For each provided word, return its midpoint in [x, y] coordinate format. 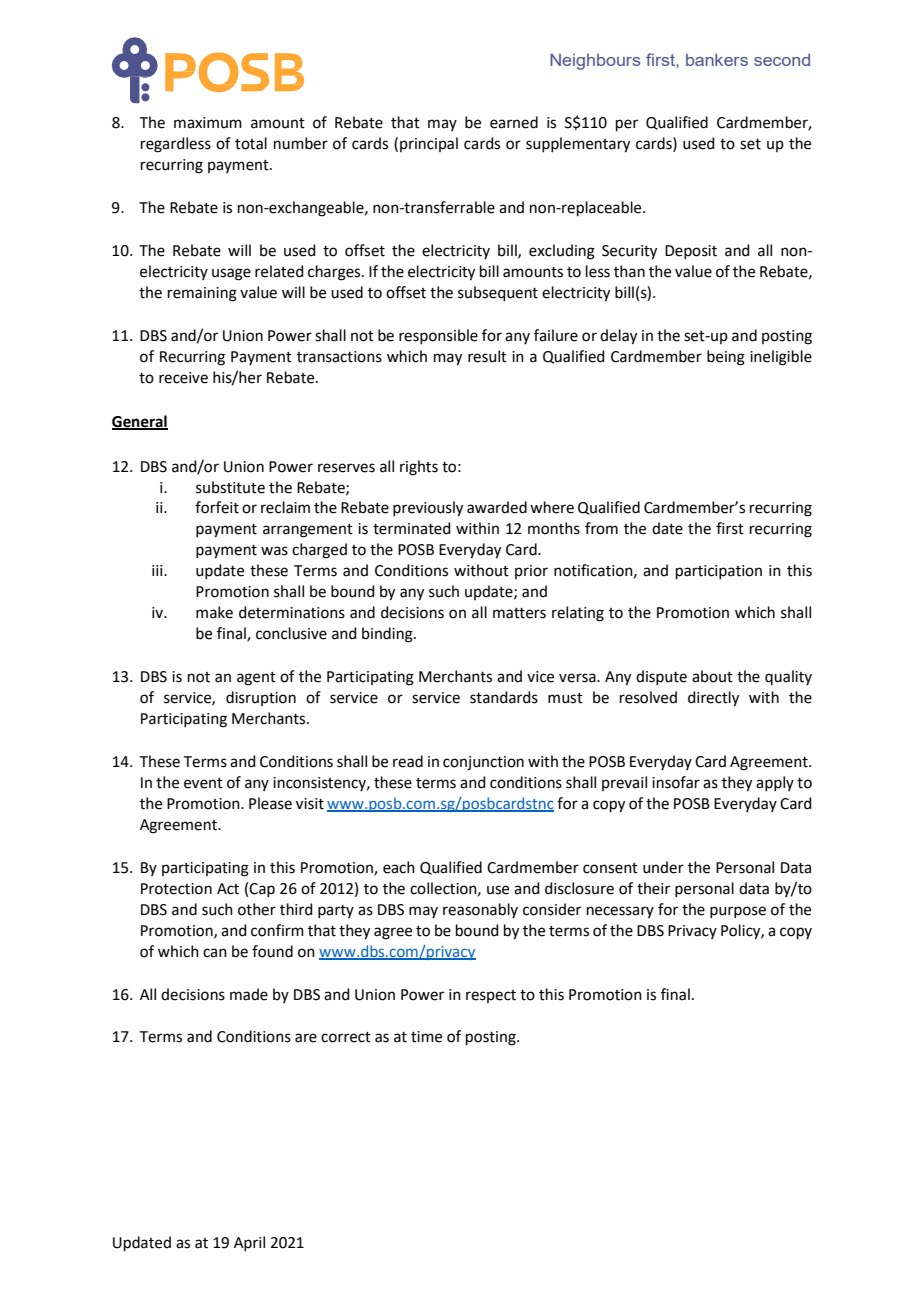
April [249, 1243]
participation [719, 572]
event [203, 783]
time [426, 1037]
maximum [208, 123]
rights [419, 468]
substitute [230, 487]
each [399, 867]
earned [514, 122]
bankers [717, 59]
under [663, 867]
